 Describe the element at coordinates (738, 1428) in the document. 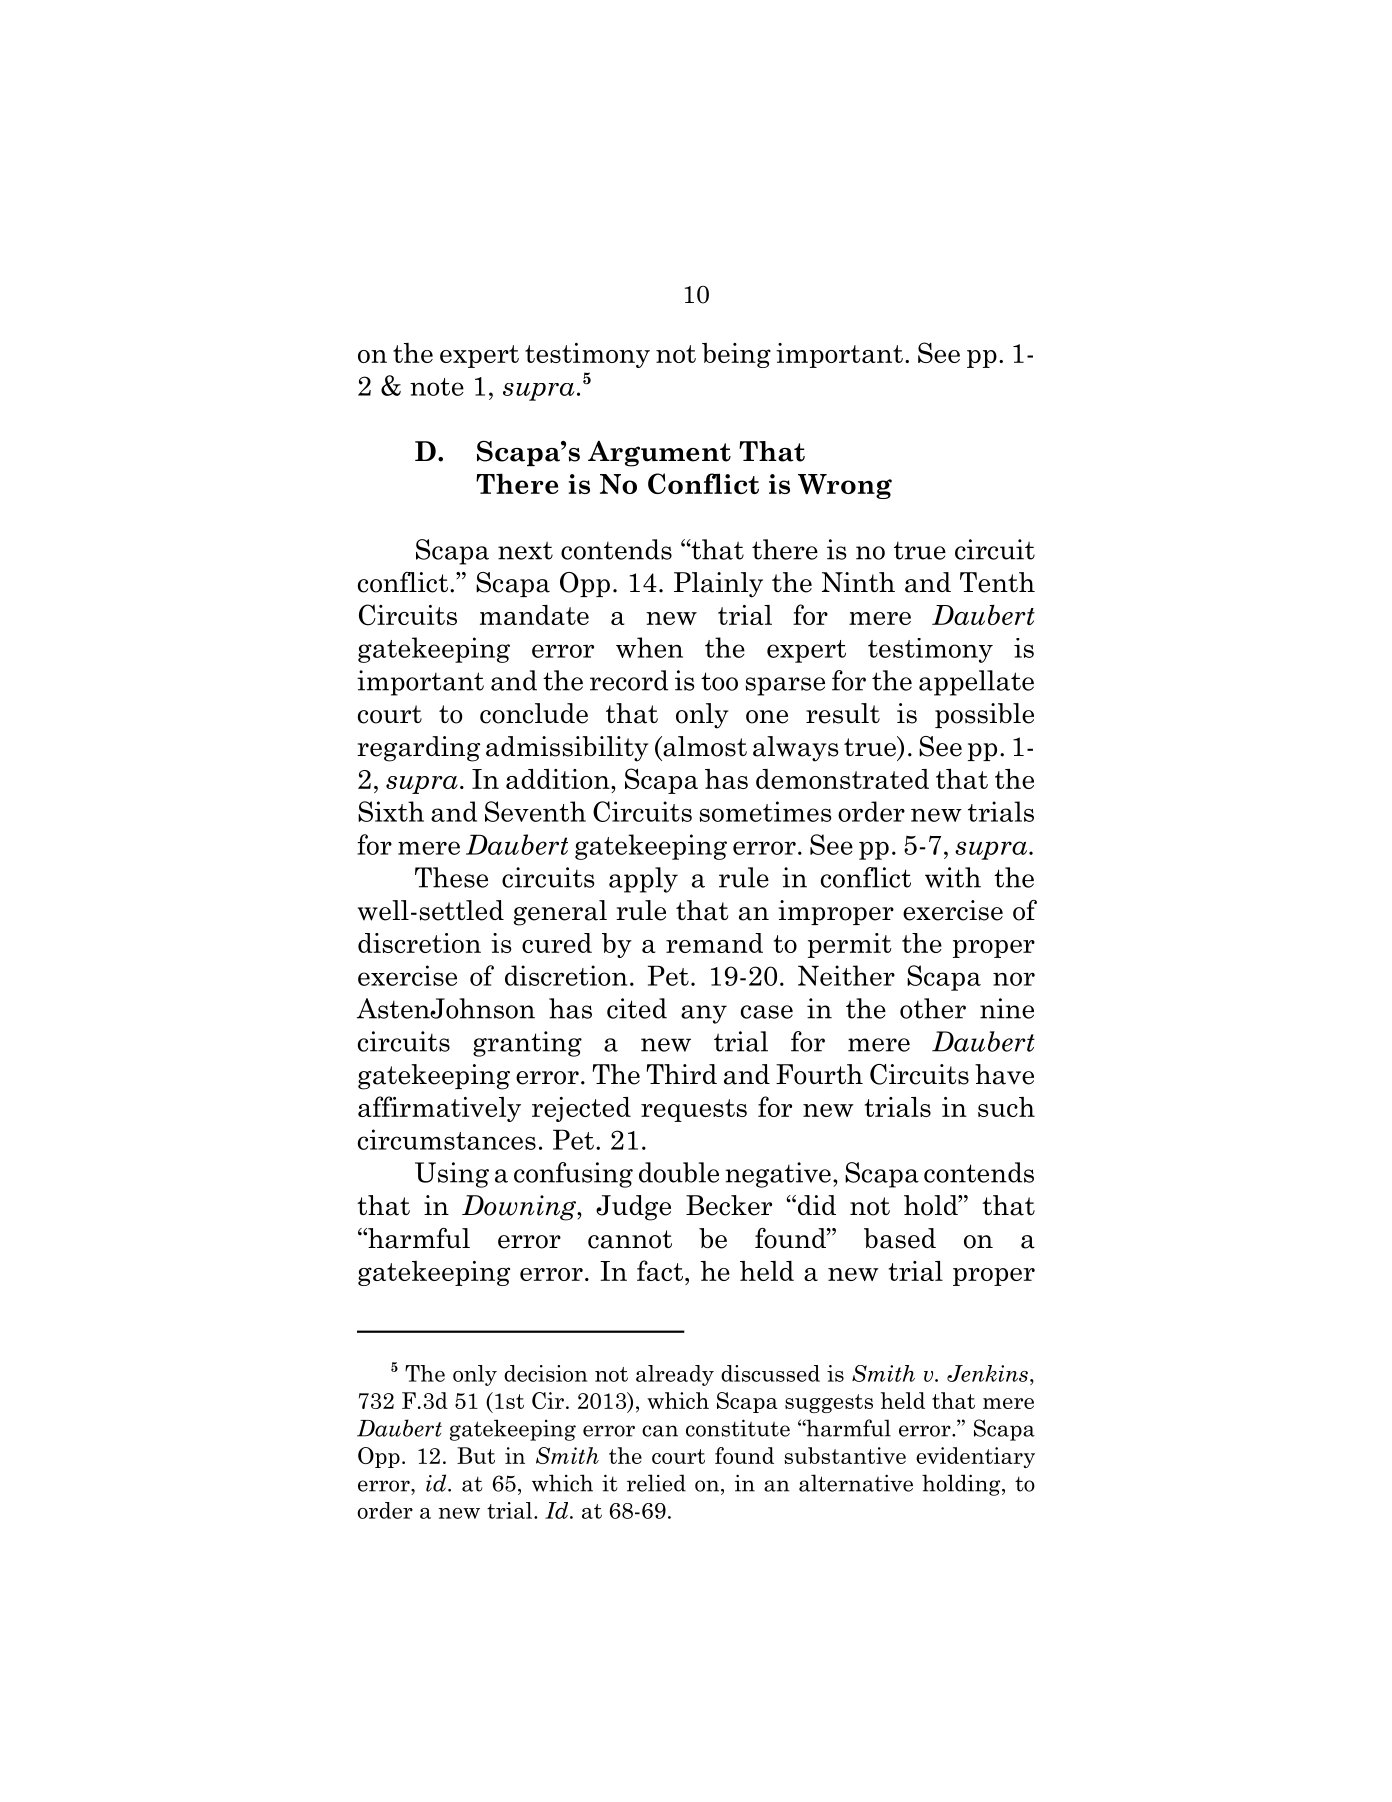

I see `constitute` at that location.
